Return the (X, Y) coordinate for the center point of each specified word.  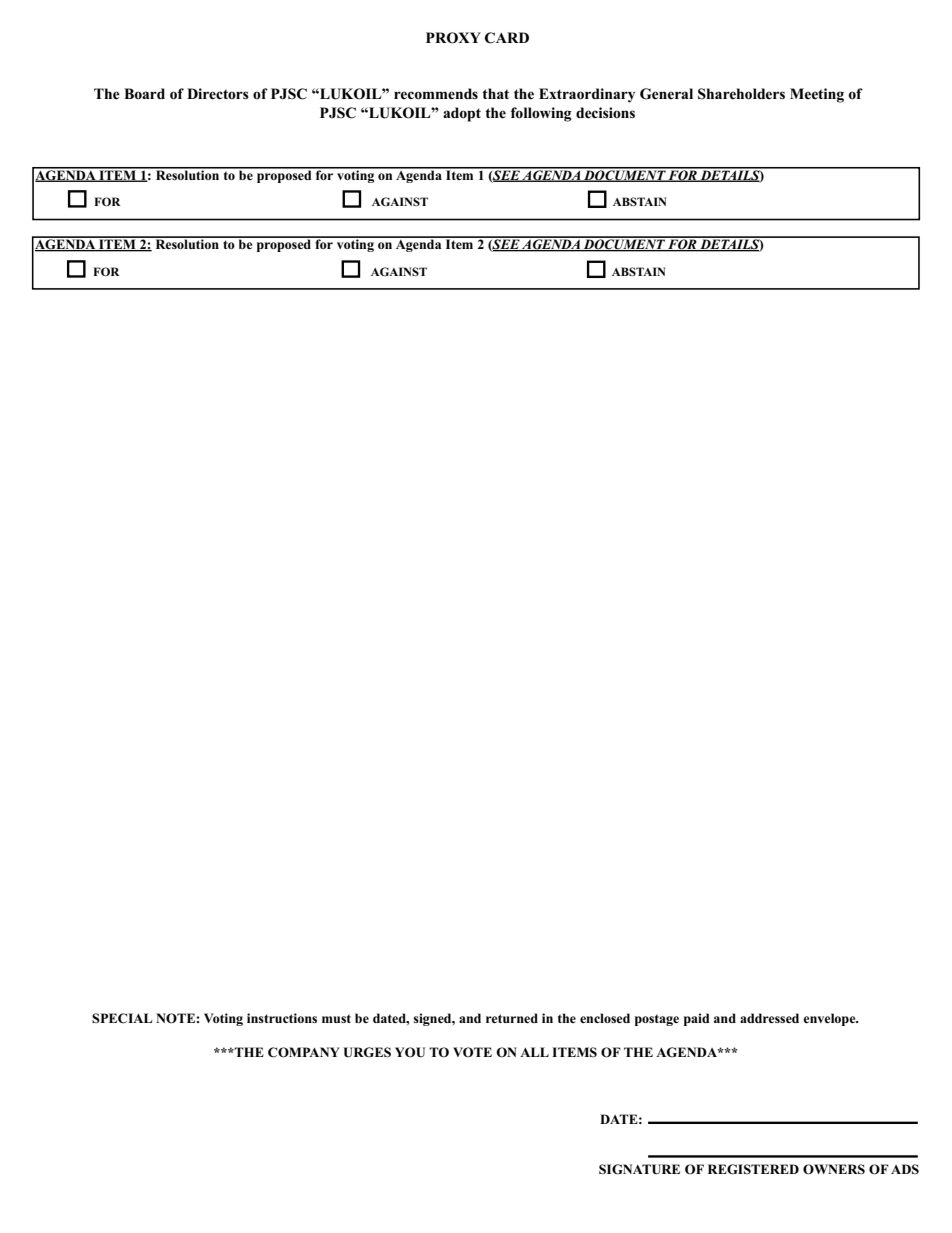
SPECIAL (122, 1018)
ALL (534, 1052)
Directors (218, 94)
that (495, 93)
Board (144, 94)
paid (697, 1019)
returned (512, 1018)
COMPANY (304, 1052)
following (541, 114)
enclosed (605, 1018)
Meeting (817, 95)
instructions (282, 1018)
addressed (769, 1018)
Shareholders (741, 94)
